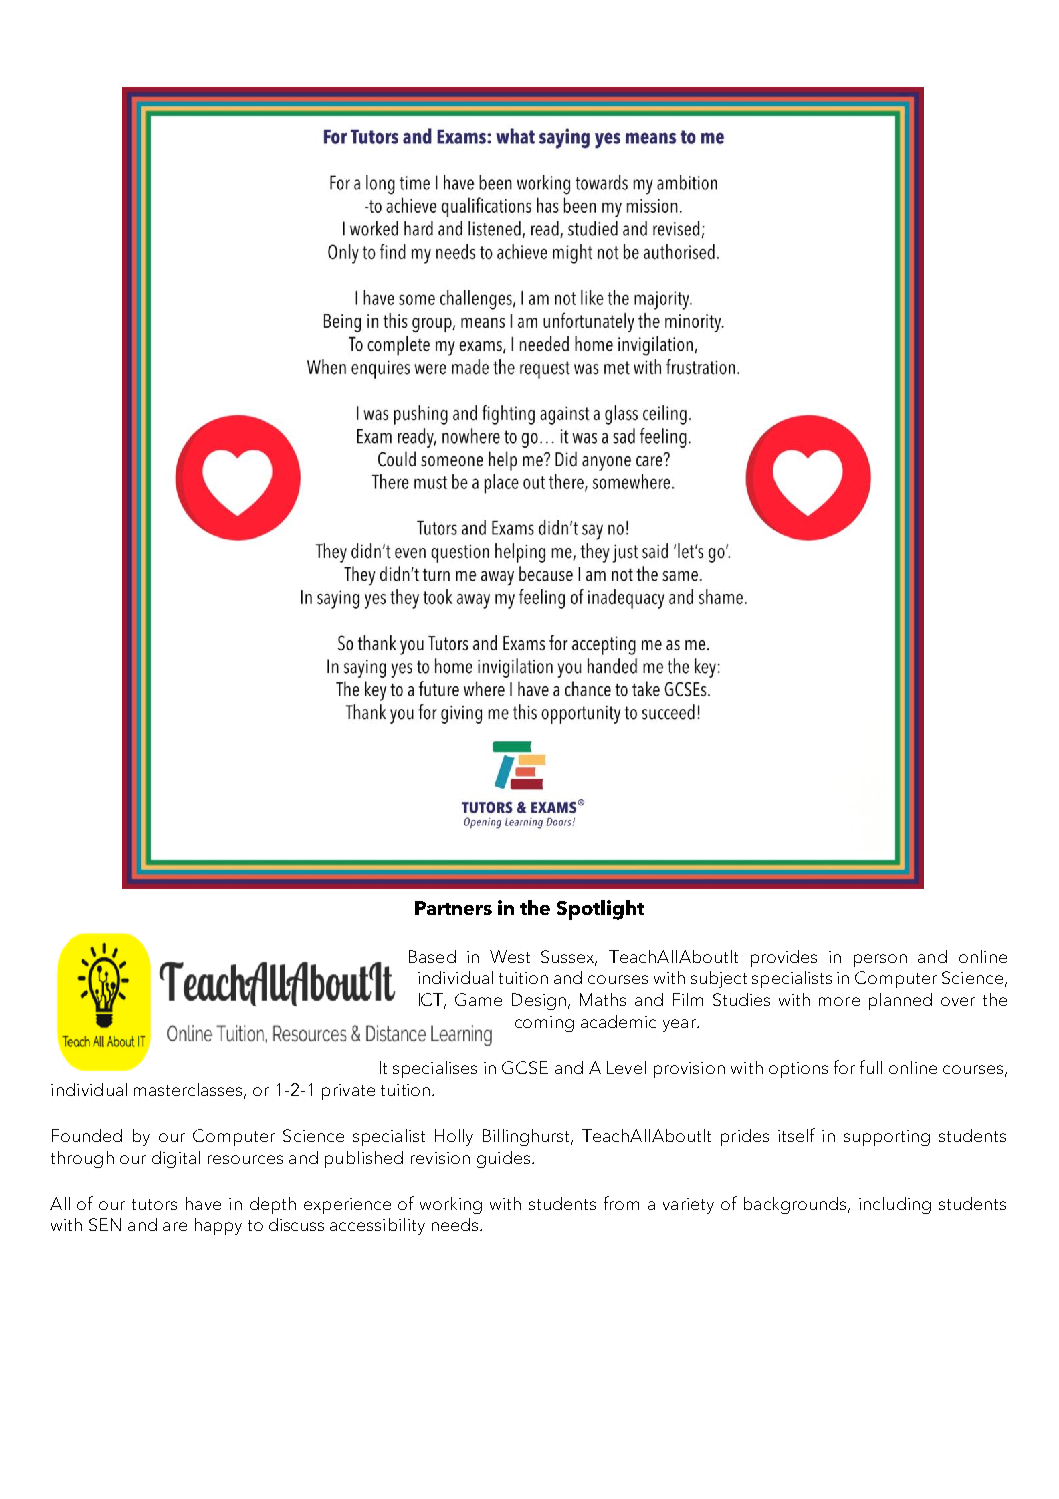 This page has height=1499, width=1059. I want to click on Design, so click(539, 1001).
